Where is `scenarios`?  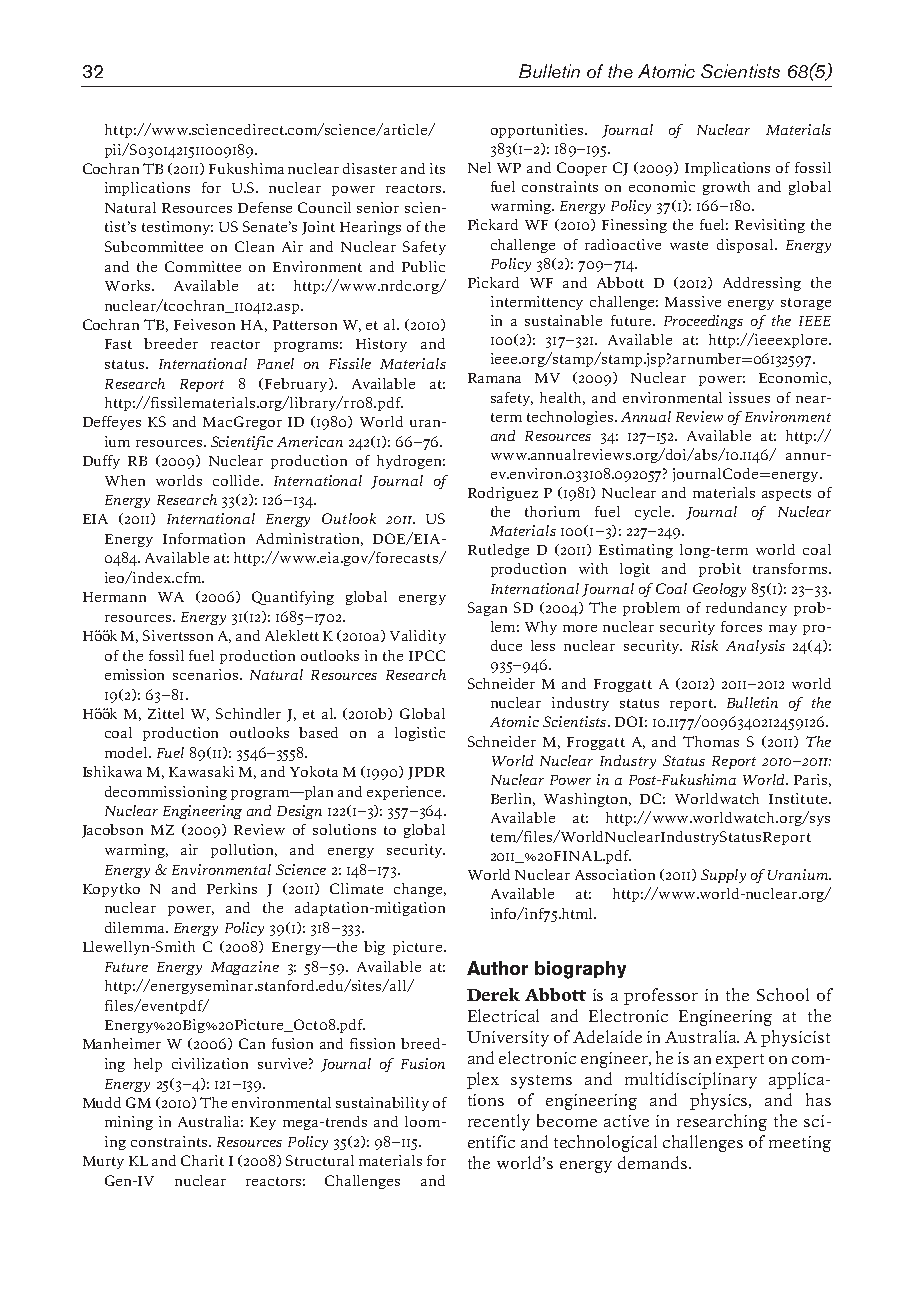
scenarios is located at coordinates (205, 674).
